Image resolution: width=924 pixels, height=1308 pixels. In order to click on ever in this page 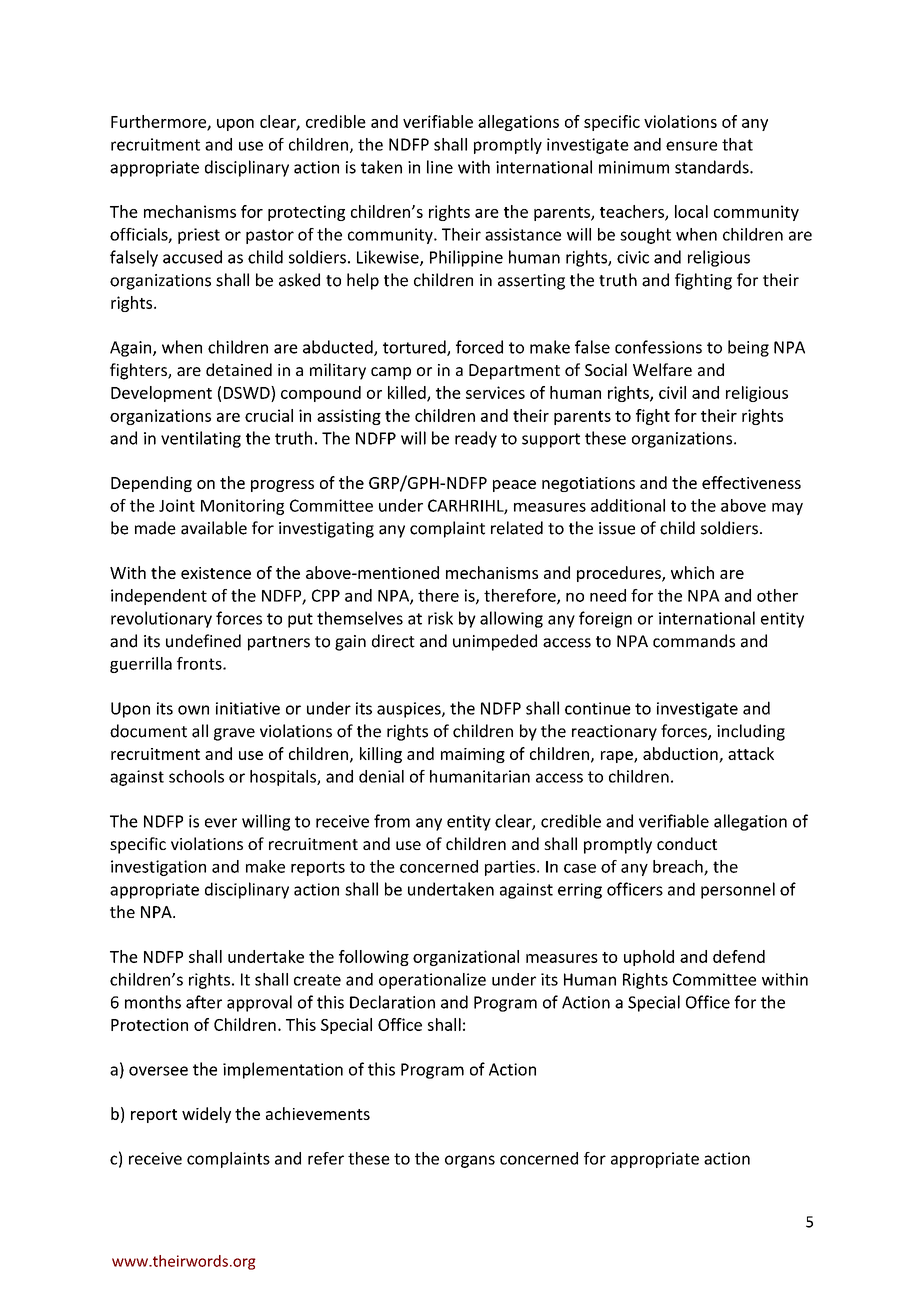, I will do `click(221, 823)`.
